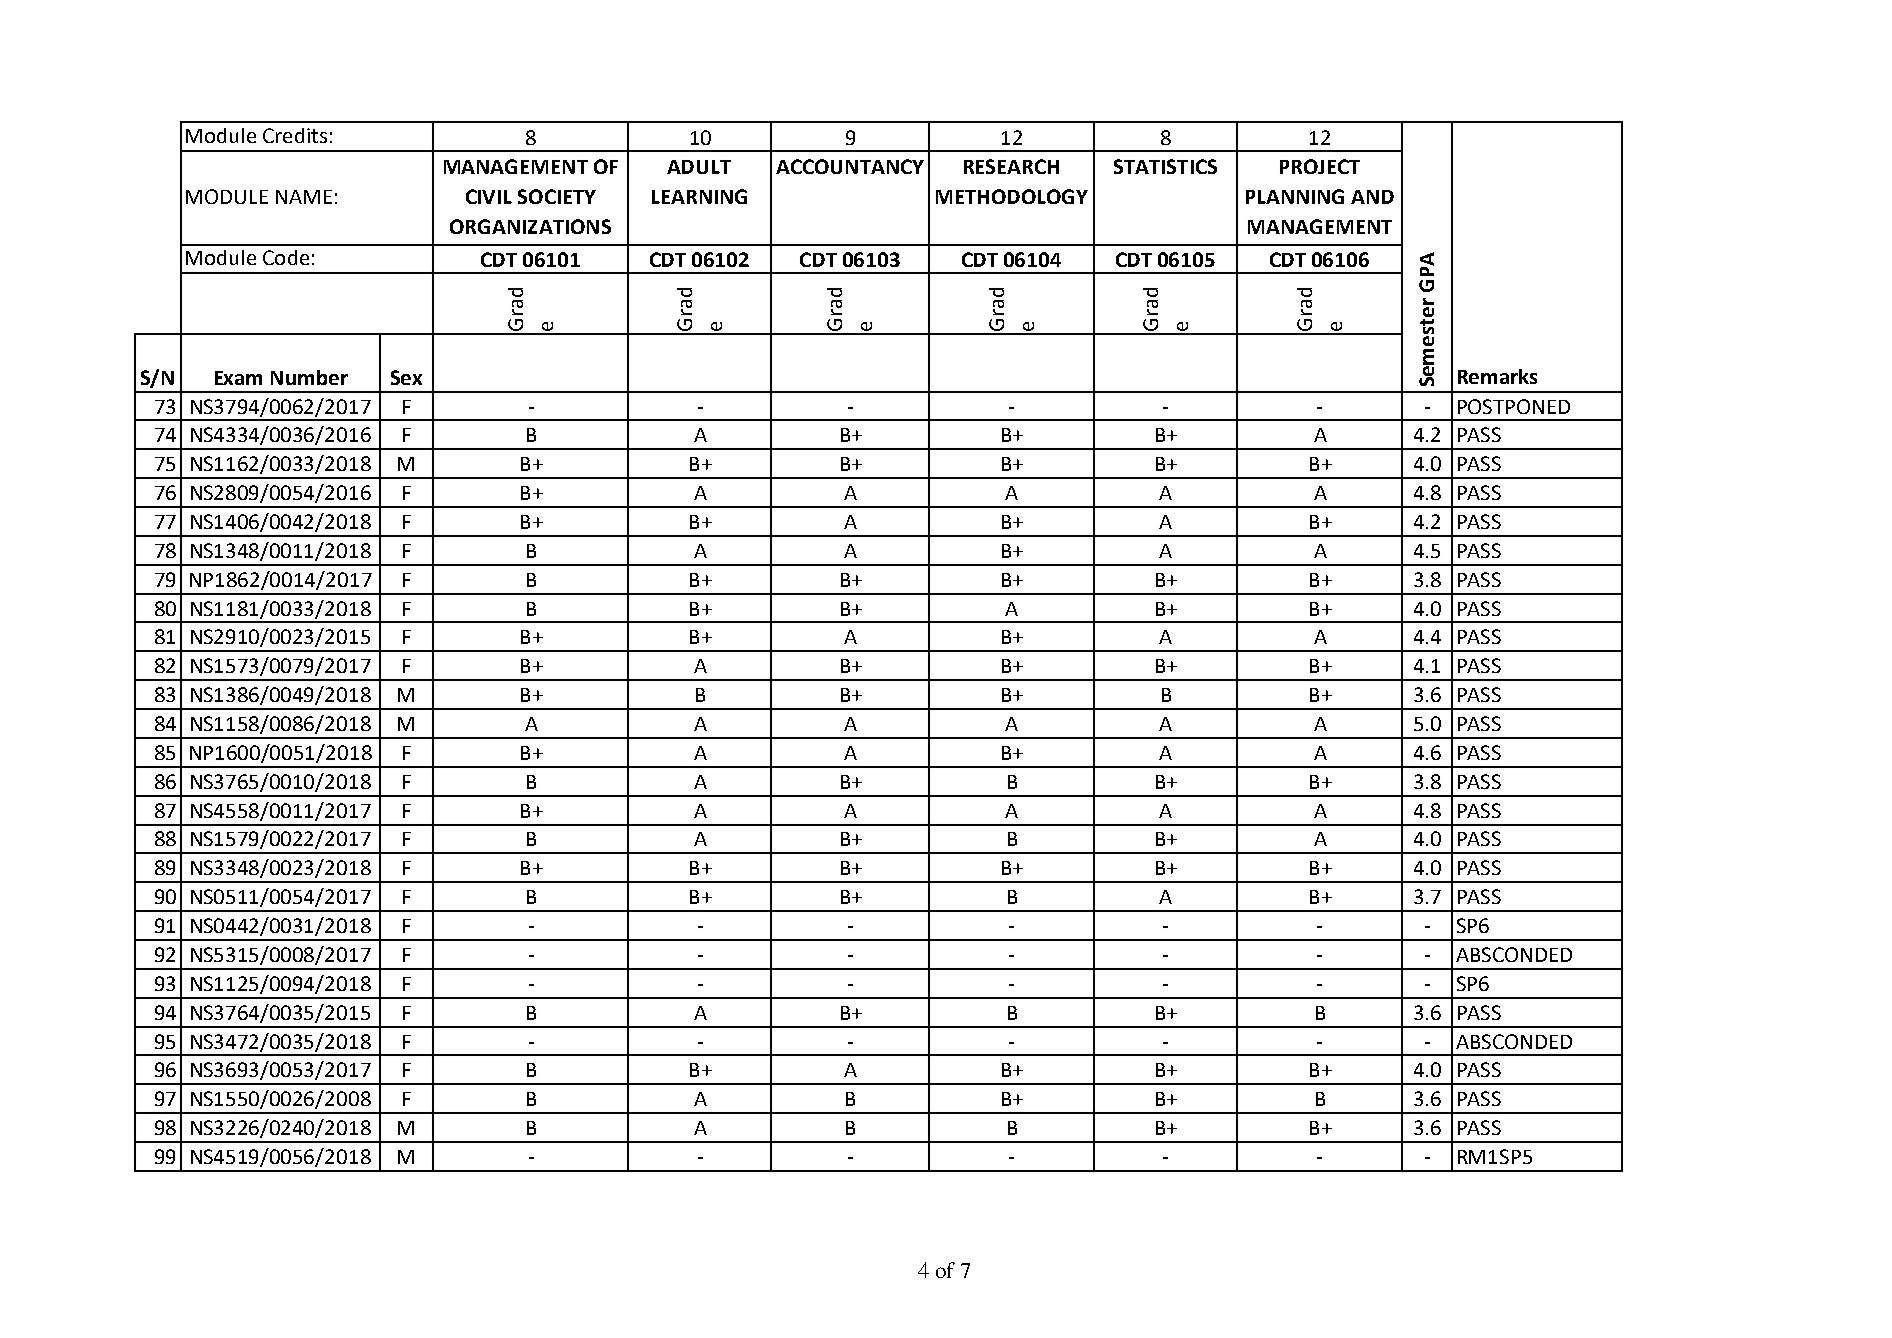 The image size is (1892, 1338). What do you see at coordinates (238, 378) in the image?
I see `Exam` at bounding box center [238, 378].
